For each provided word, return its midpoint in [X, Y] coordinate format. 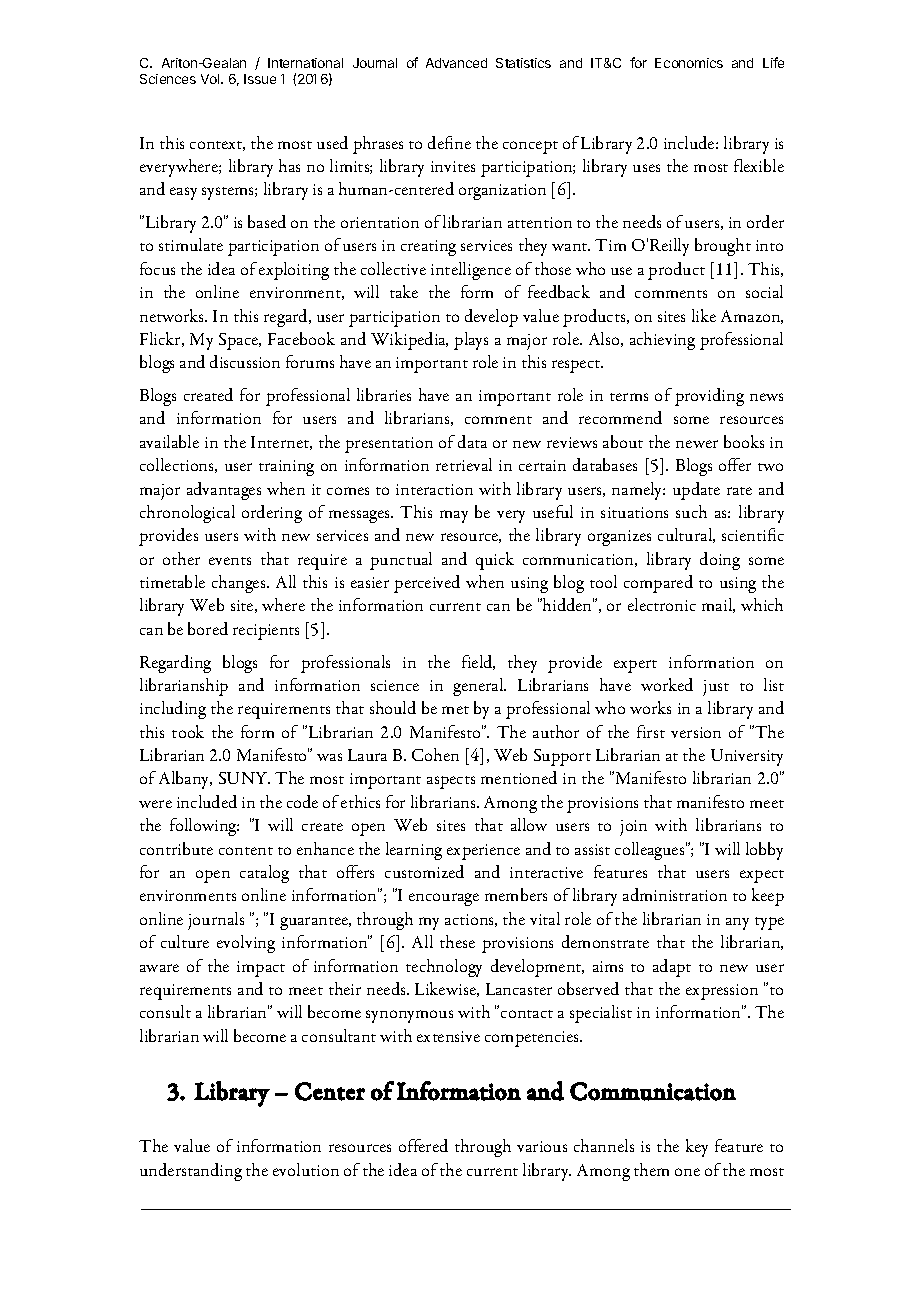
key [697, 1148]
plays [471, 341]
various [542, 1146]
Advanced [456, 63]
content [246, 851]
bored [208, 628]
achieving [662, 341]
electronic [662, 604]
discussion [245, 361]
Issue [260, 79]
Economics [689, 63]
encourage [444, 899]
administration [675, 894]
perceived [427, 584]
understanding [191, 1172]
